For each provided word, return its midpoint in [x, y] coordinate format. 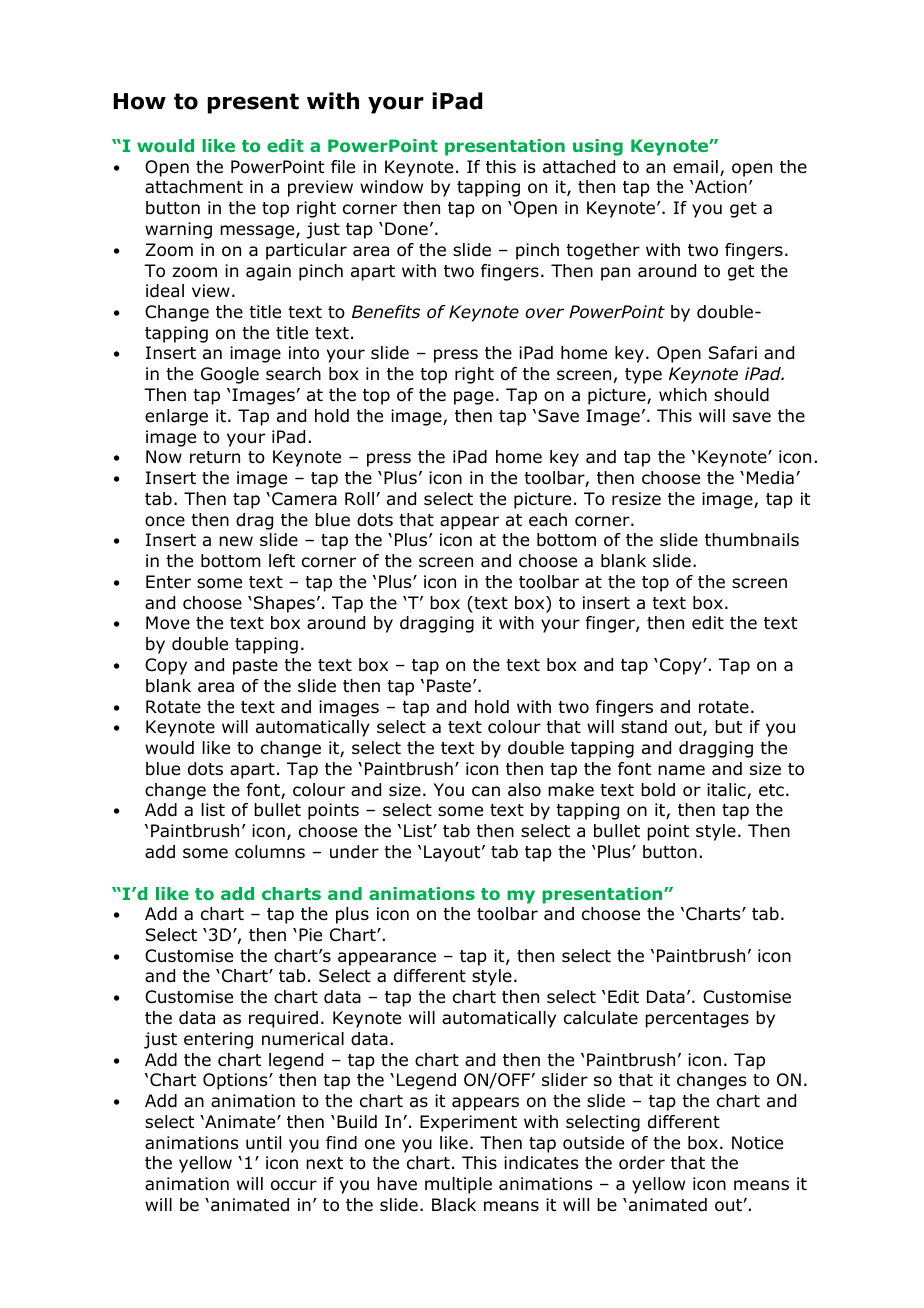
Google [230, 375]
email [695, 167]
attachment [194, 187]
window [391, 187]
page [474, 398]
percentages [697, 1020]
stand [644, 727]
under [354, 852]
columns [270, 852]
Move [168, 623]
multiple [458, 1185]
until [263, 1143]
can [486, 791]
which [683, 394]
